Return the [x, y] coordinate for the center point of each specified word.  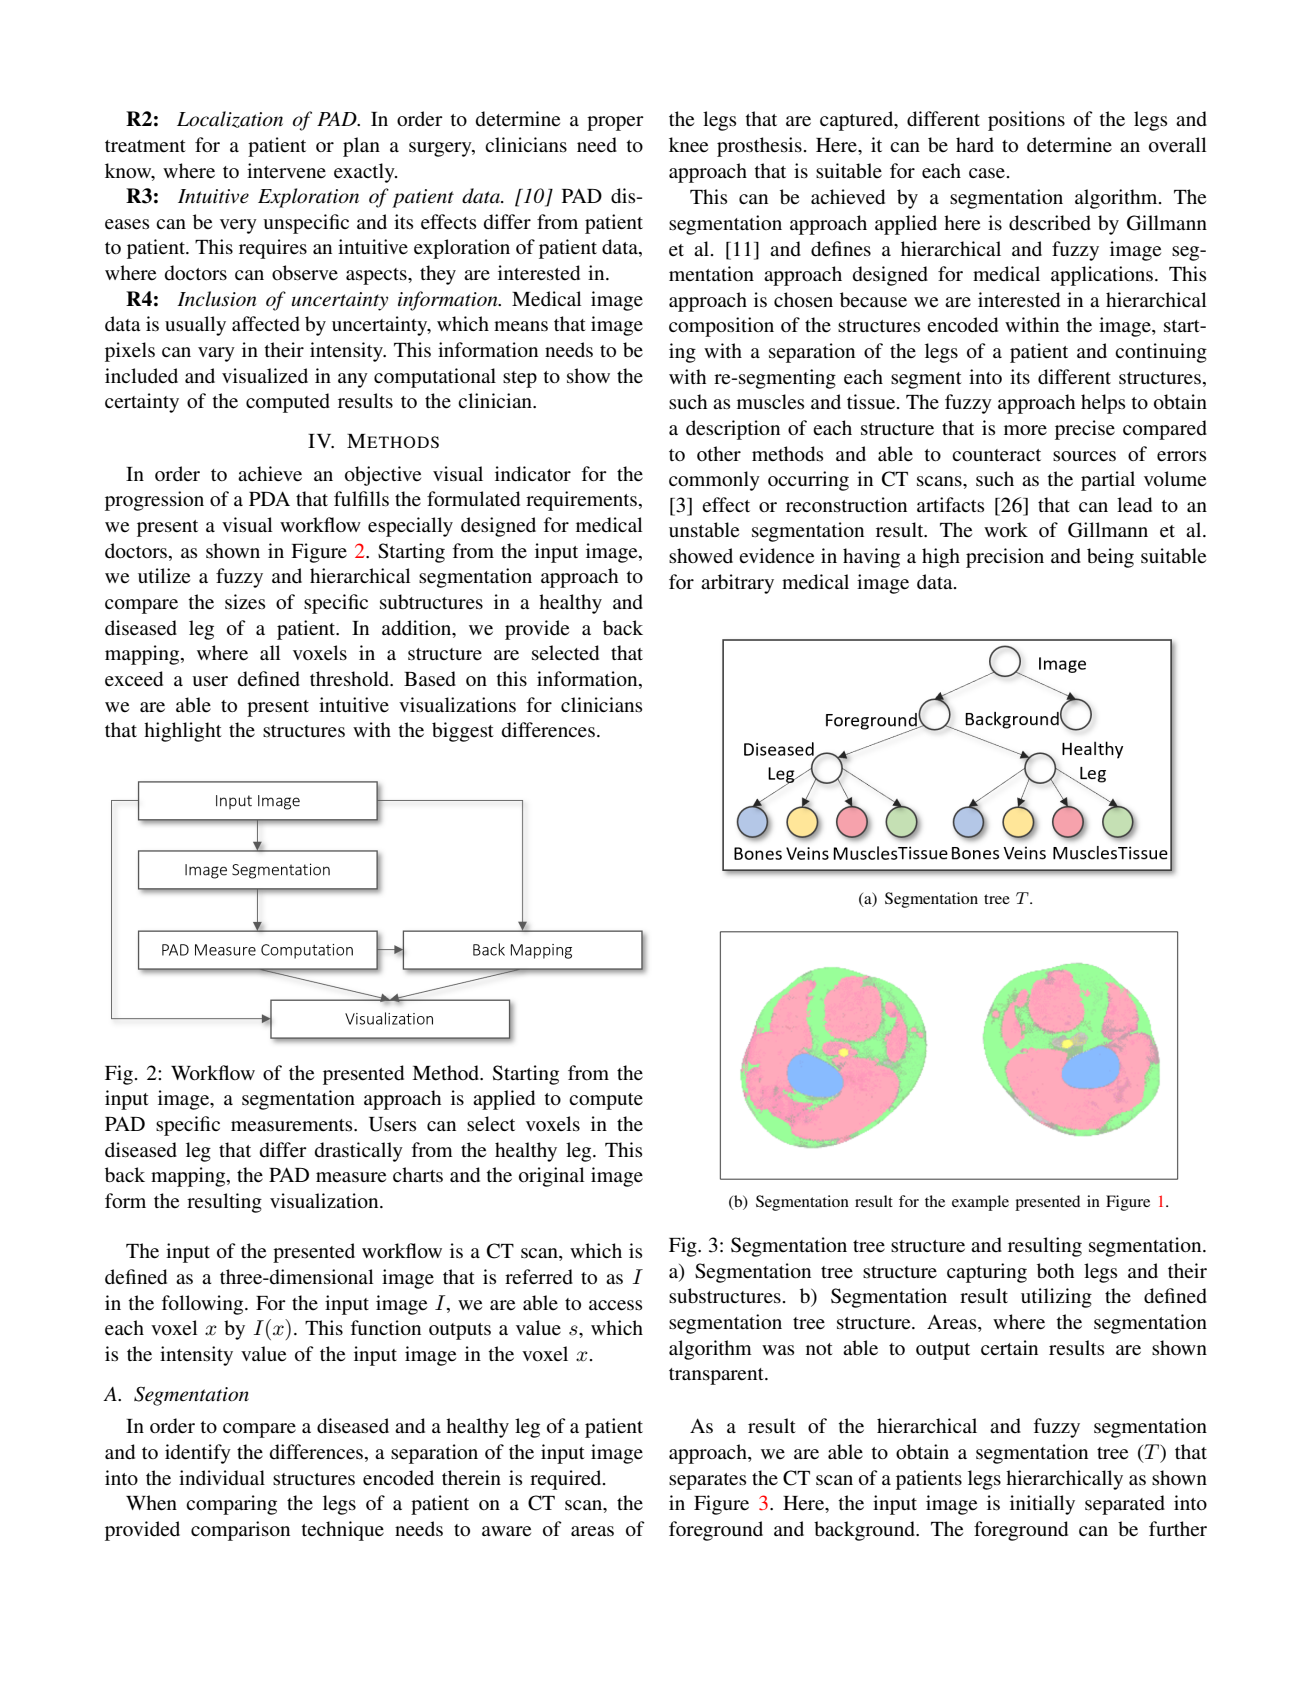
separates [708, 1481]
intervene [286, 171]
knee [688, 145]
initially [1042, 1505]
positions [1026, 121]
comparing [231, 1505]
